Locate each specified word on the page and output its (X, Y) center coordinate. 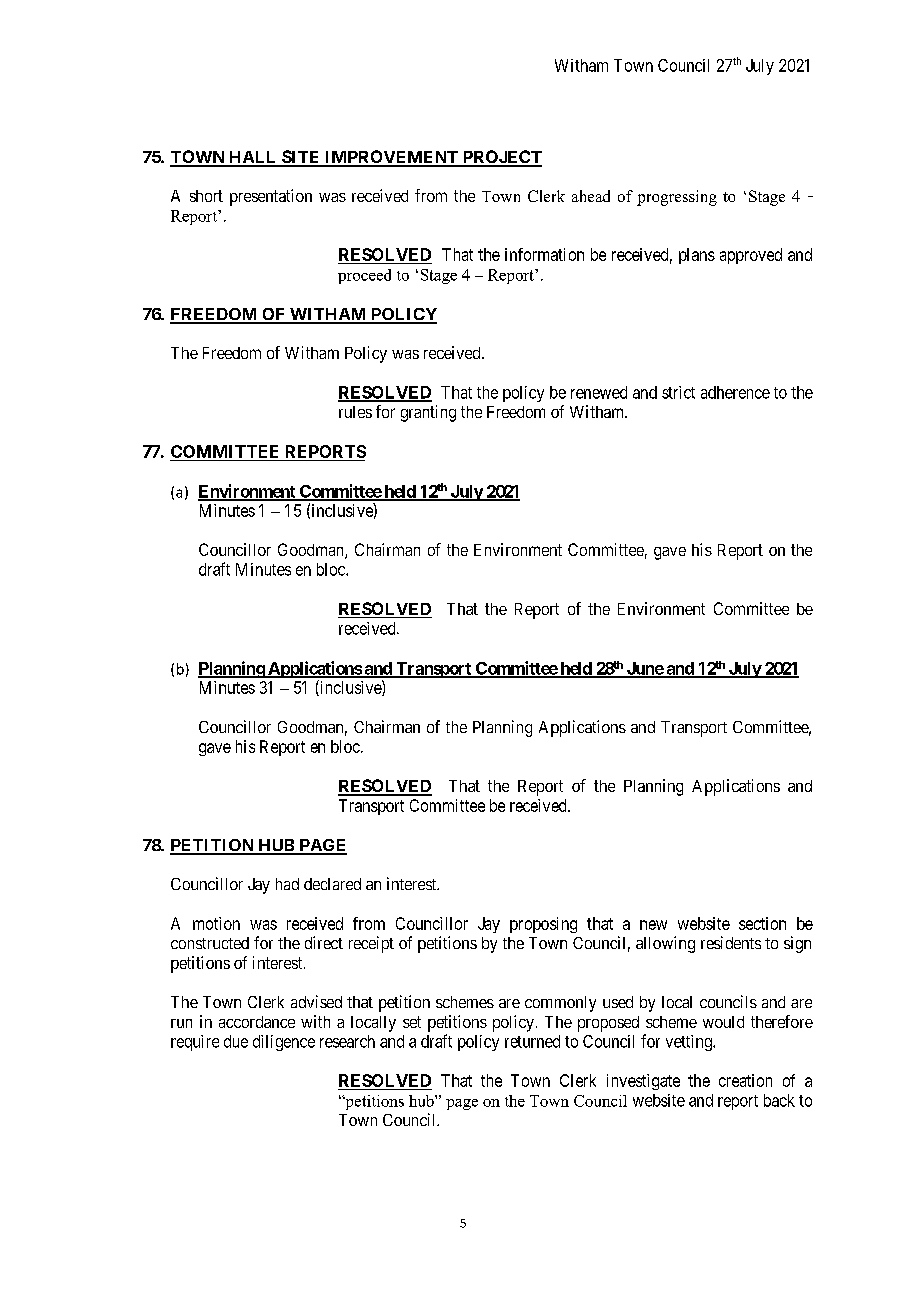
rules (355, 412)
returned (532, 1041)
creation (745, 1080)
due (236, 1041)
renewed (599, 392)
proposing (543, 925)
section (762, 923)
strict (678, 392)
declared (332, 884)
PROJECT (501, 158)
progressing (677, 198)
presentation (271, 197)
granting (428, 413)
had (287, 884)
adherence (735, 392)
